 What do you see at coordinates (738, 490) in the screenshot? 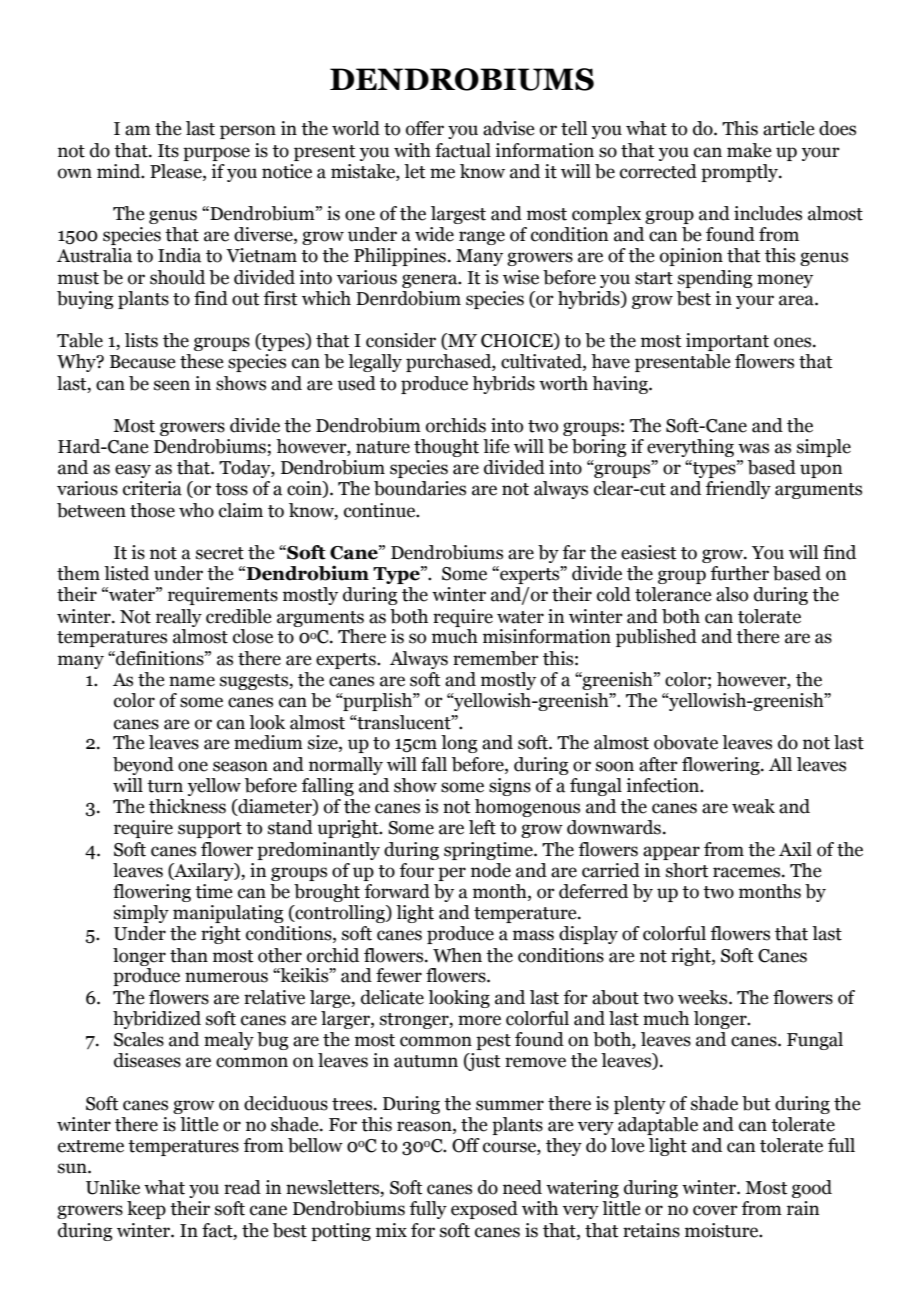
I see `friendly` at bounding box center [738, 490].
